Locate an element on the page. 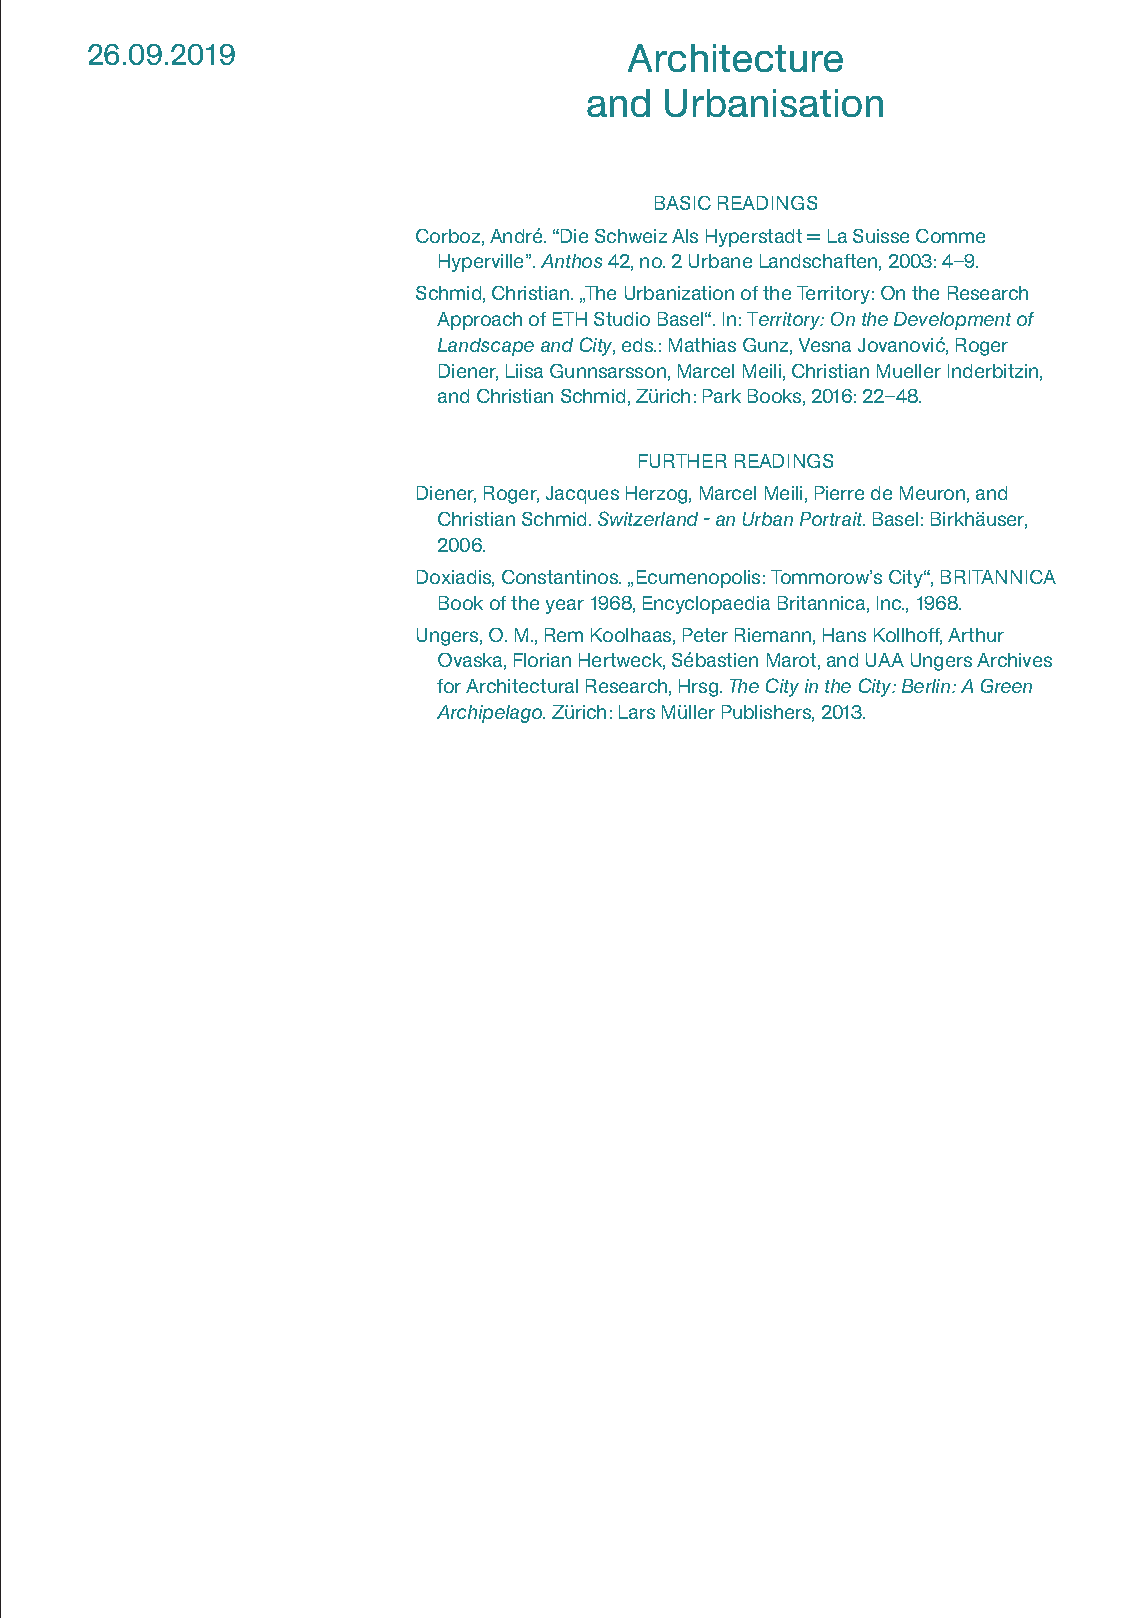  Berlin is located at coordinates (927, 686).
